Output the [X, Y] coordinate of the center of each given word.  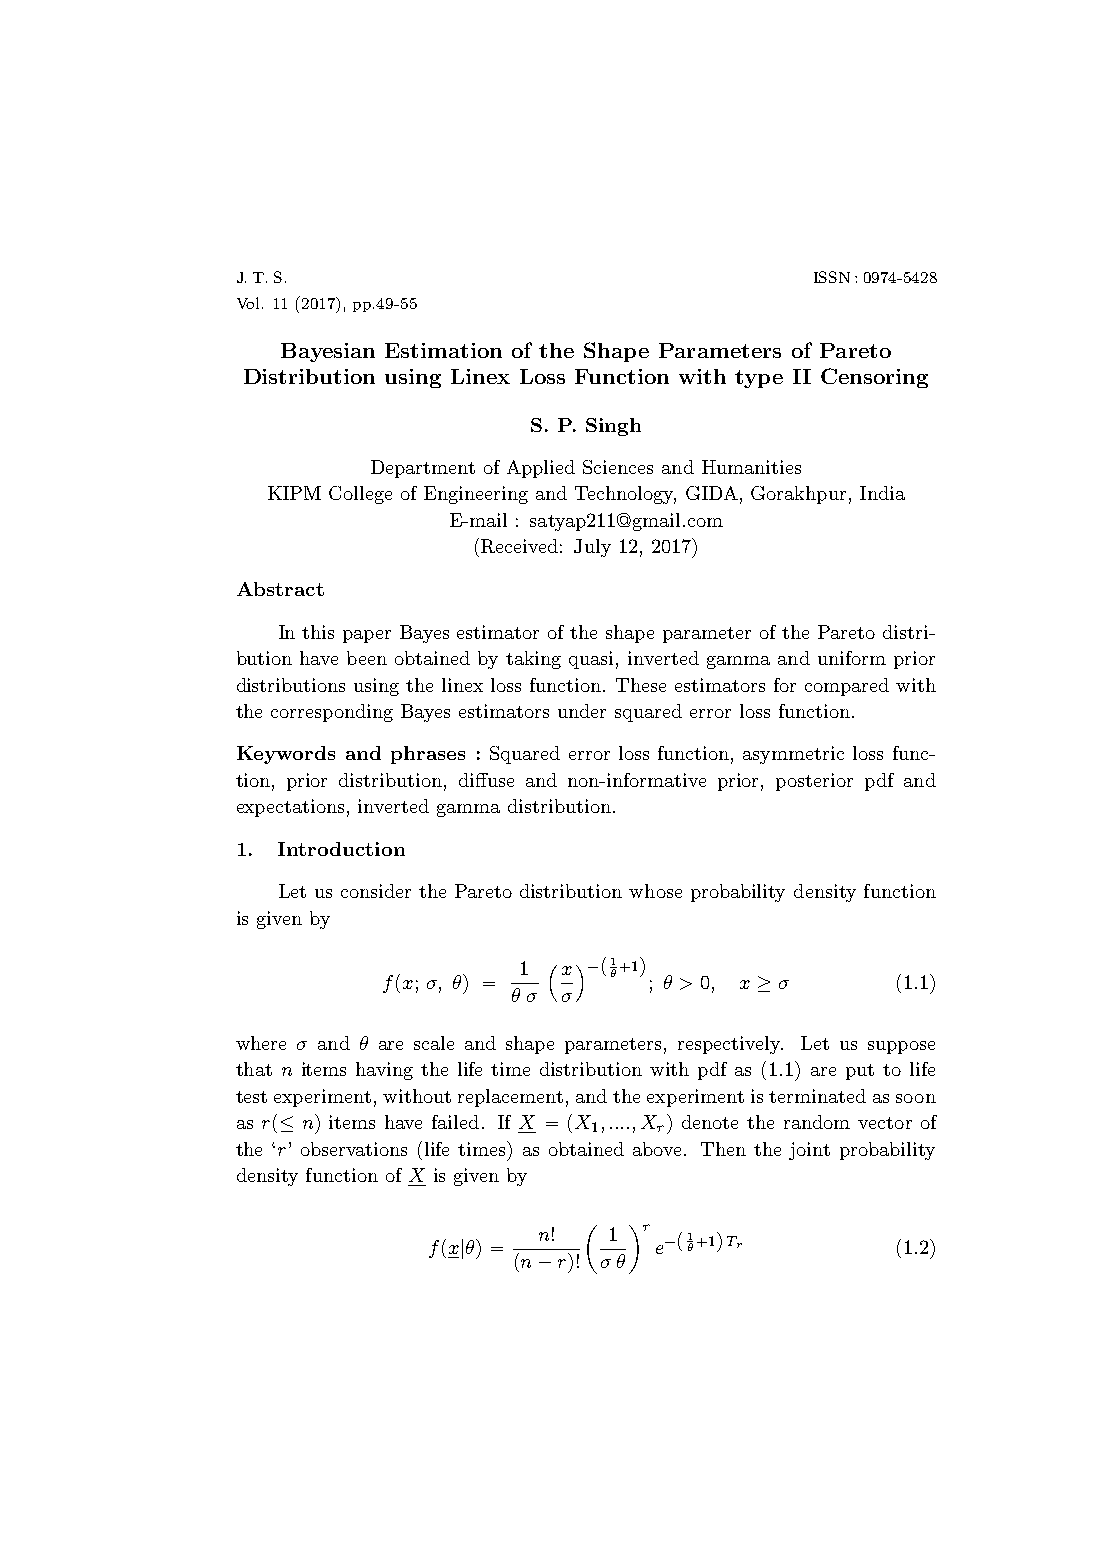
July [592, 548]
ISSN [832, 277]
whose [655, 891]
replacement [510, 1098]
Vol [248, 303]
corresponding [332, 713]
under [582, 711]
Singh [613, 427]
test [251, 1097]
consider [376, 891]
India [882, 493]
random [817, 1122]
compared [847, 687]
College [360, 495]
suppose [901, 1047]
